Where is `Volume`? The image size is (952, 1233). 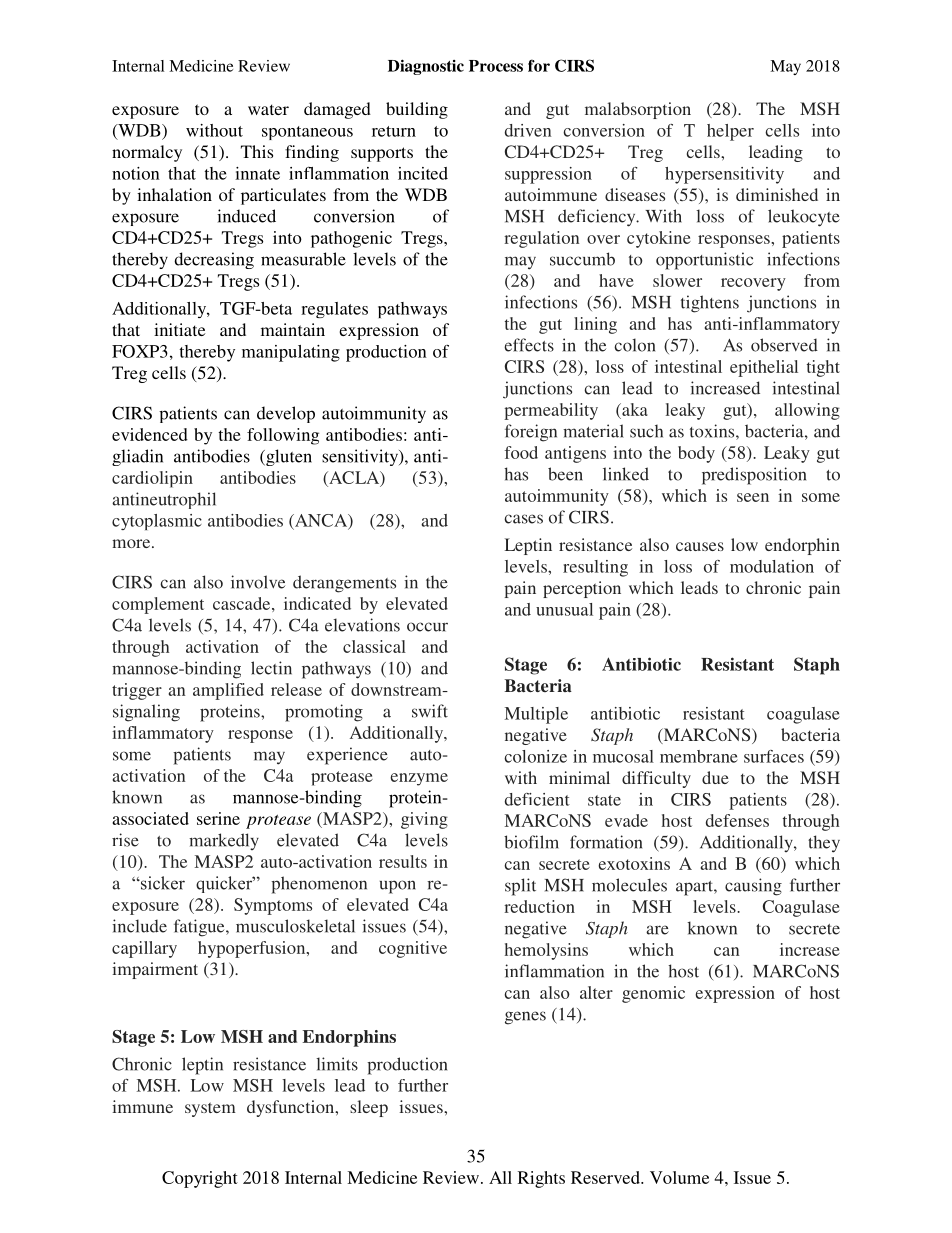
Volume is located at coordinates (679, 1177).
